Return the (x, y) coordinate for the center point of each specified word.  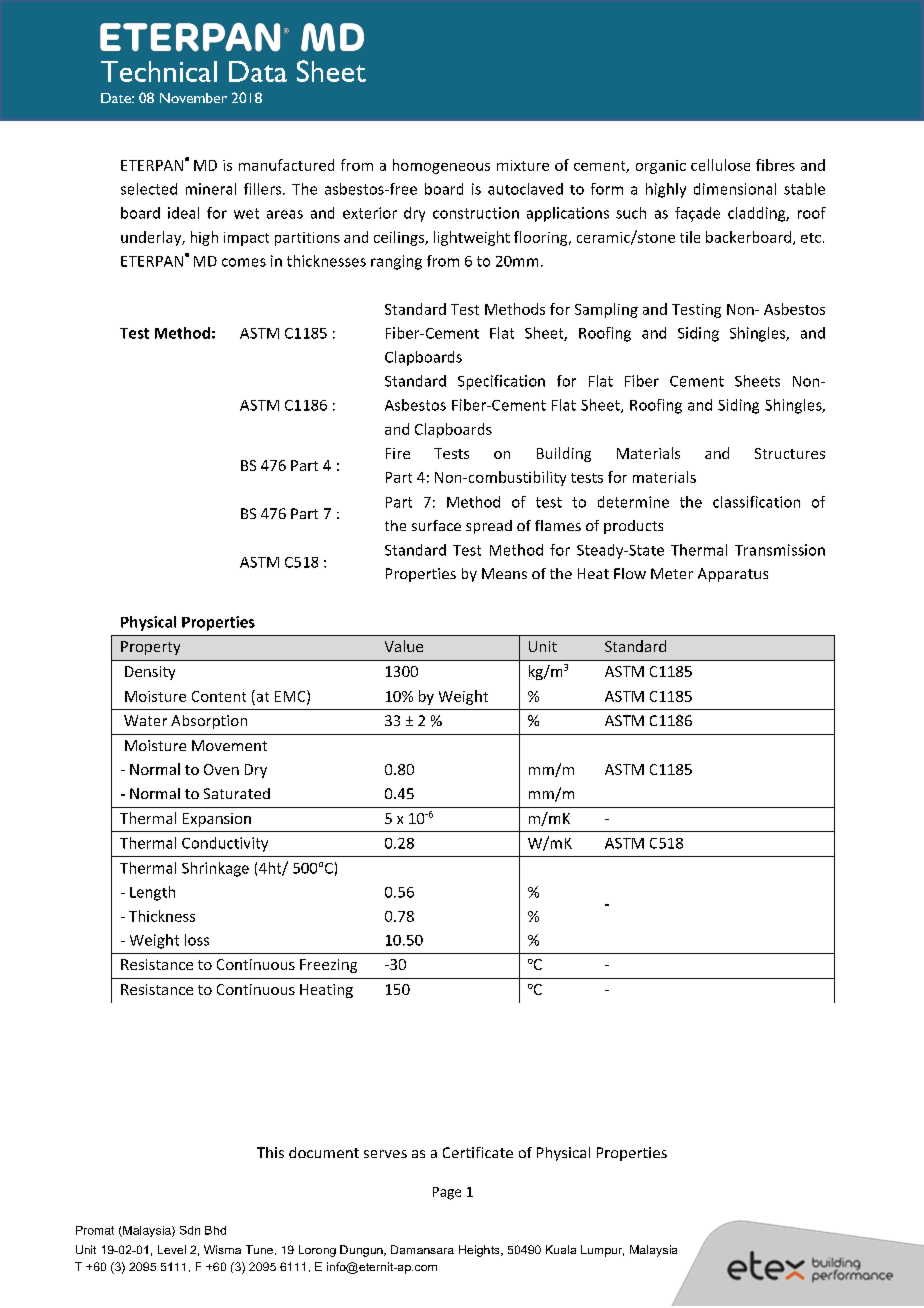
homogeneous (441, 166)
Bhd (215, 1230)
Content (219, 696)
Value (404, 646)
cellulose (720, 165)
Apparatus (733, 575)
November (193, 98)
